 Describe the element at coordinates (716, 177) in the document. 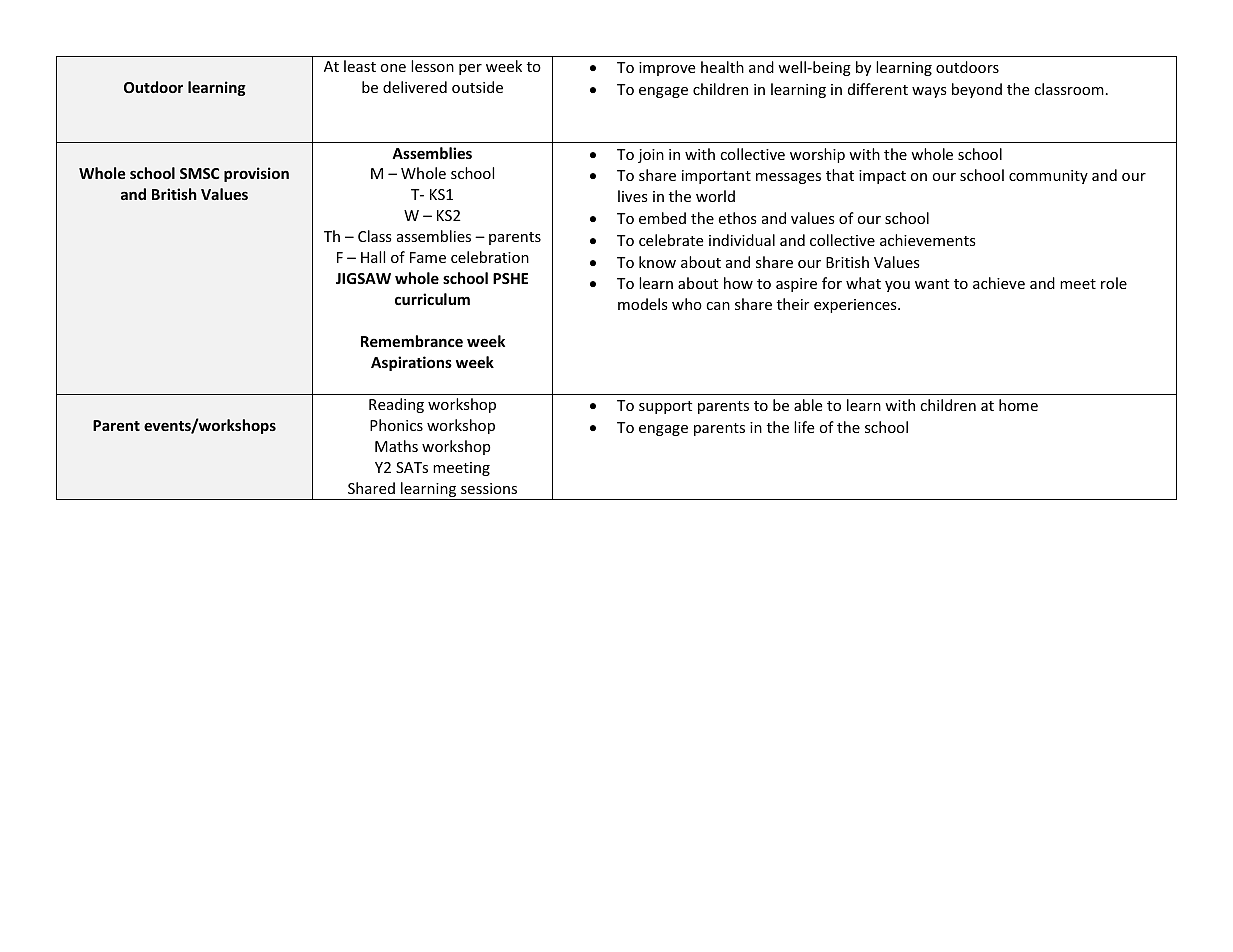

I see `important` at that location.
